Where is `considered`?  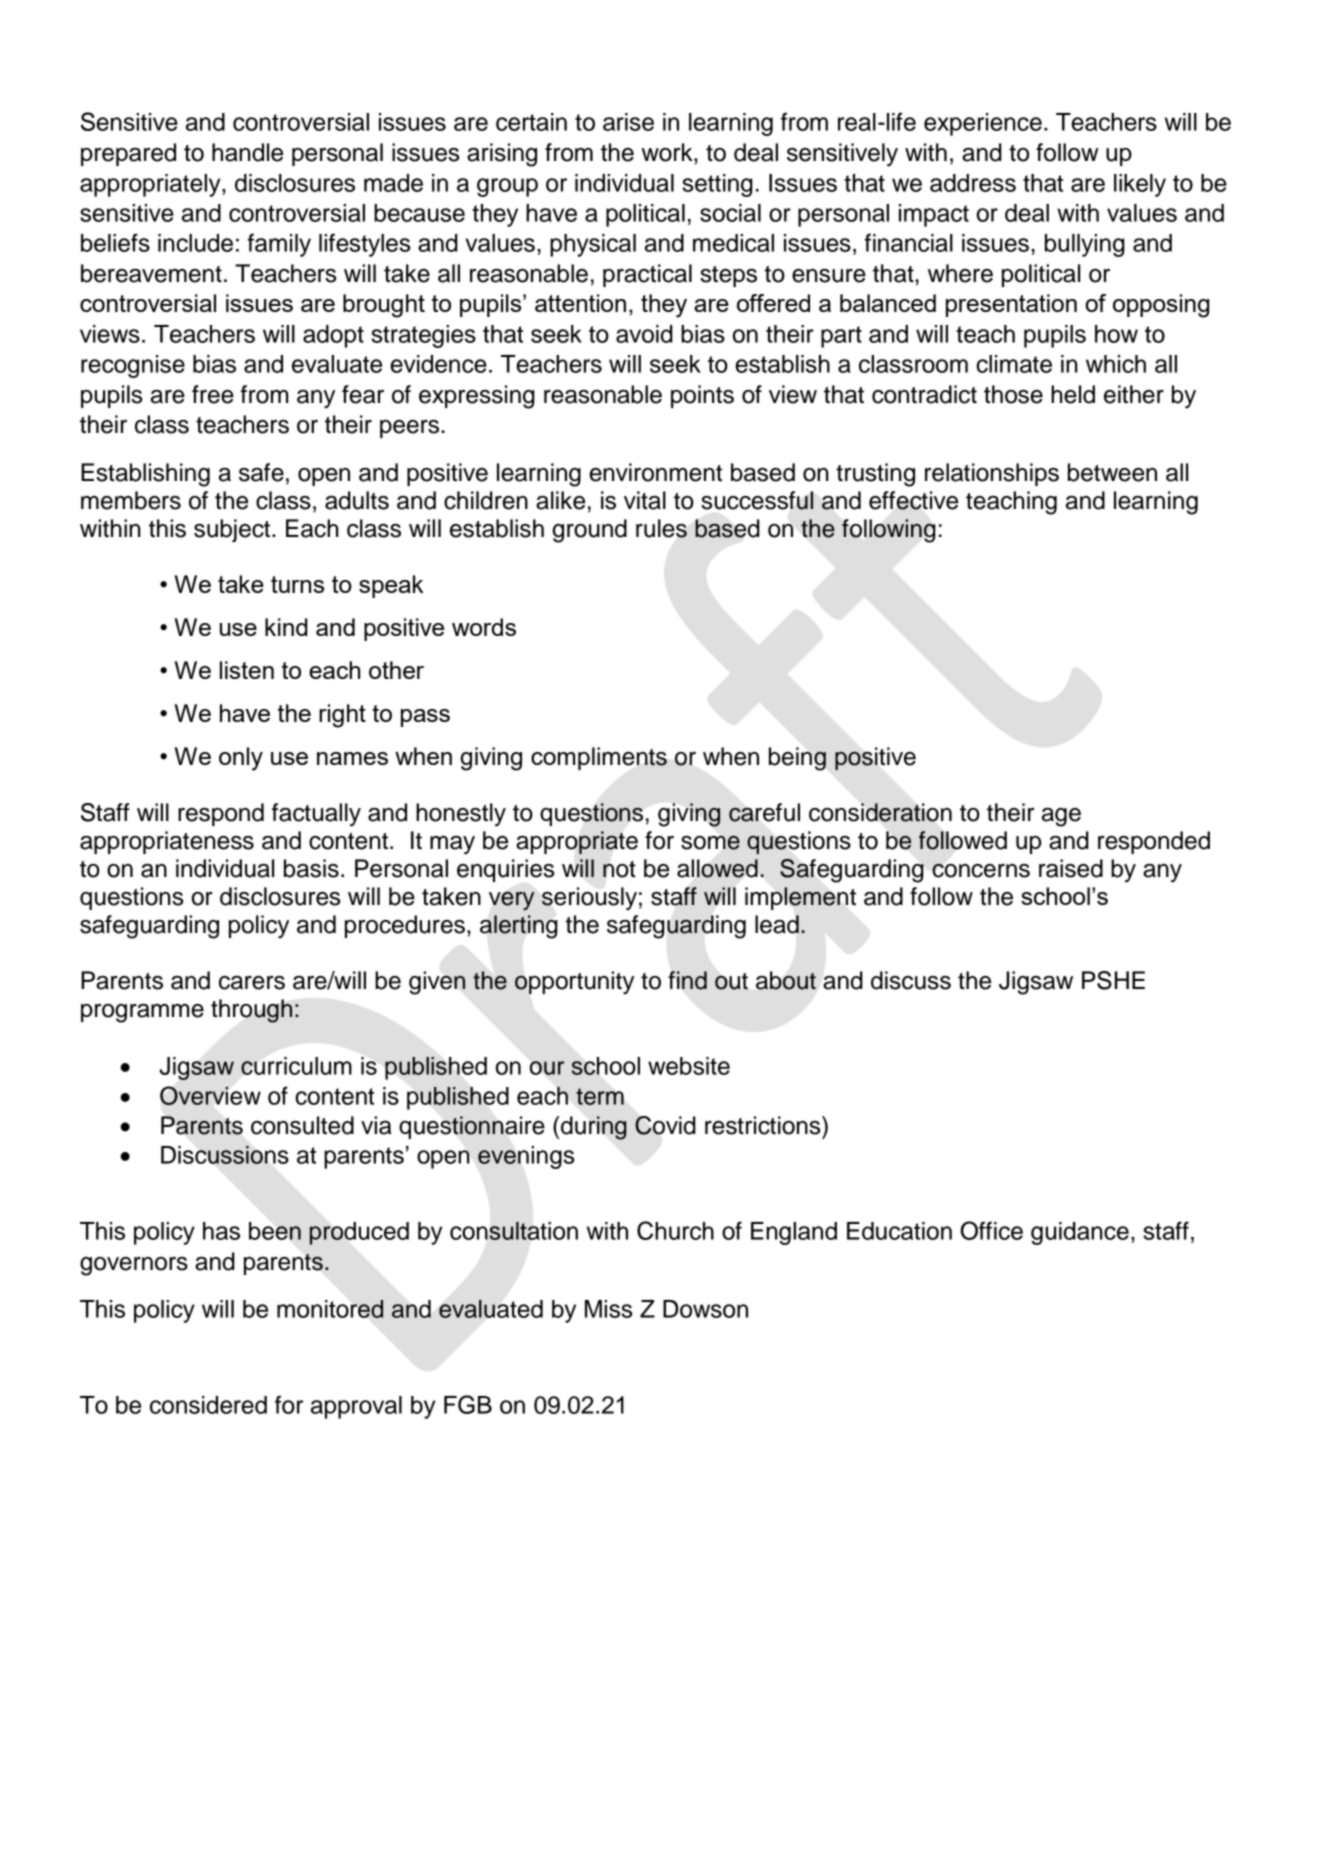 considered is located at coordinates (208, 1405).
